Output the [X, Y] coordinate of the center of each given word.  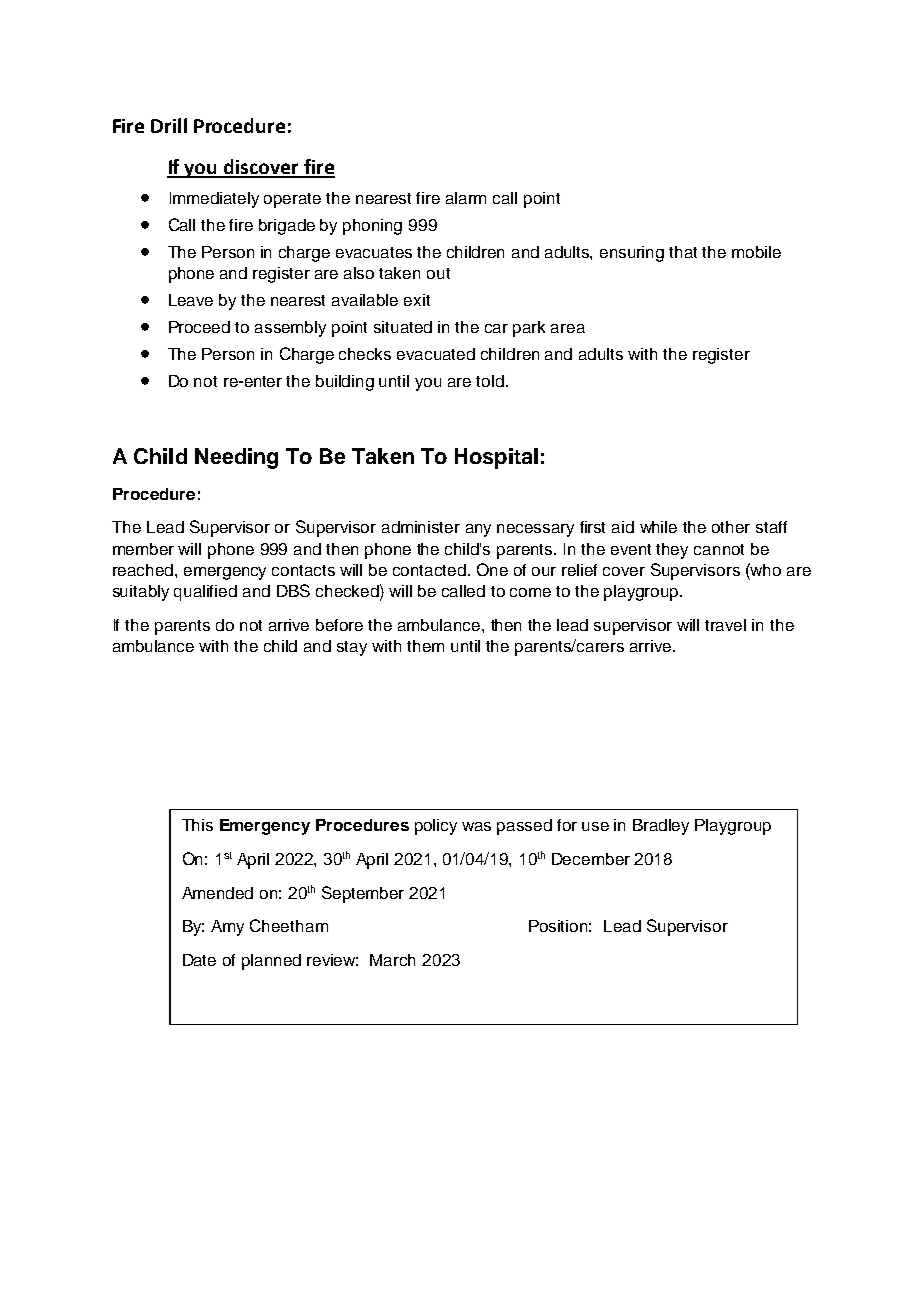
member [143, 549]
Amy [227, 928]
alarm [466, 198]
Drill [169, 125]
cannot [719, 549]
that [683, 252]
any [478, 530]
